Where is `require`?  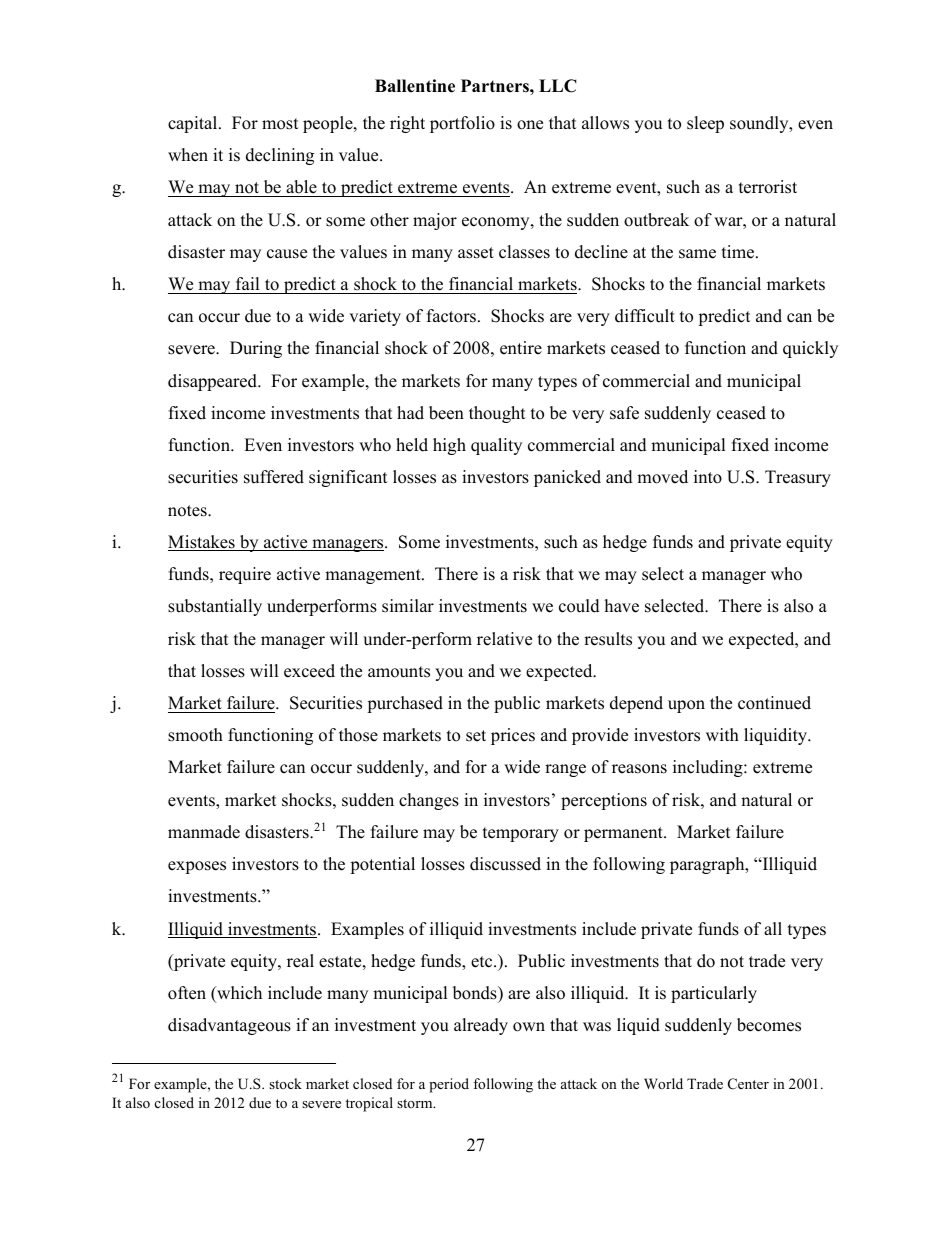 require is located at coordinates (245, 575).
